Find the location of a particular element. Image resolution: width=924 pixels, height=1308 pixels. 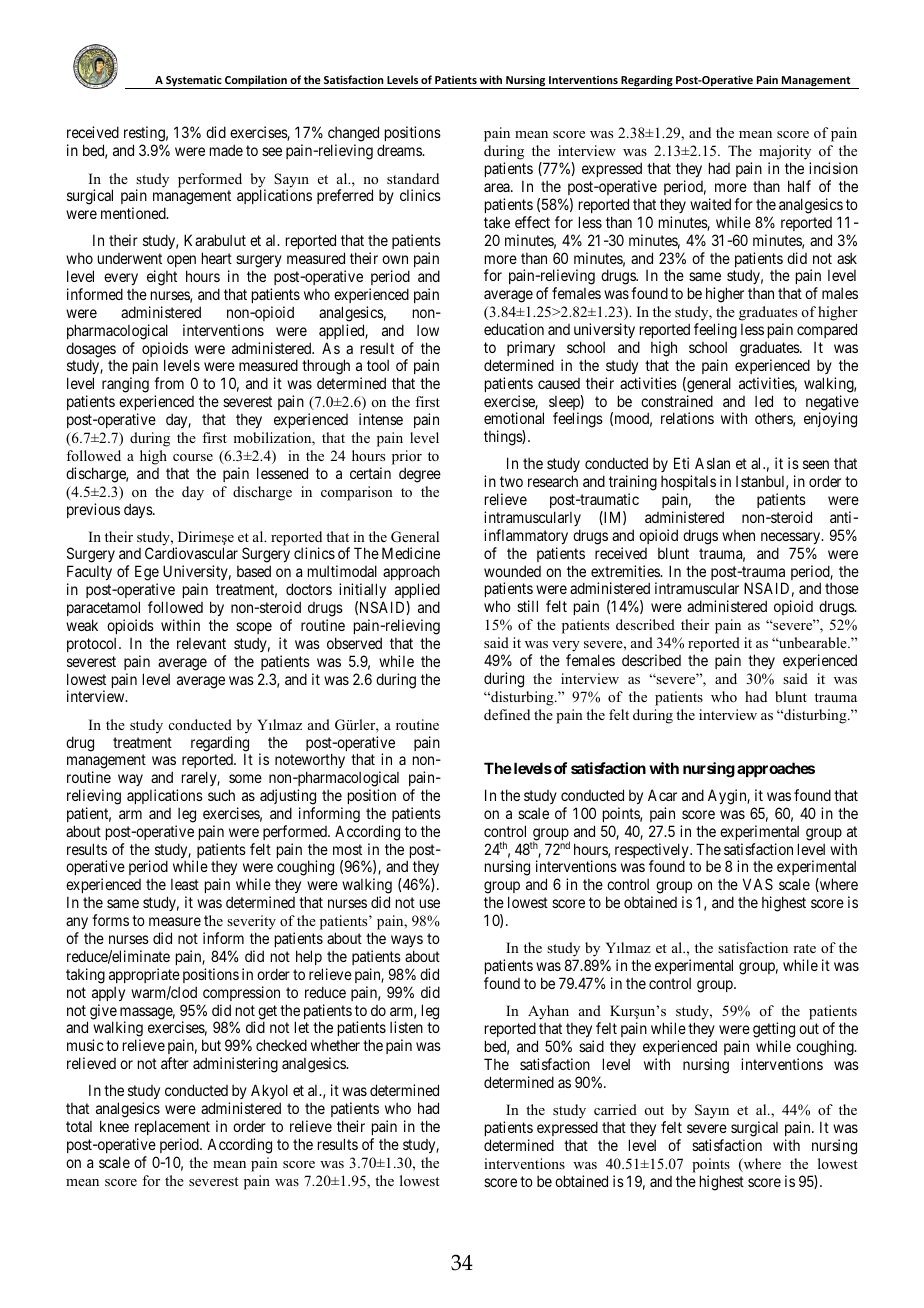

majority is located at coordinates (785, 154).
